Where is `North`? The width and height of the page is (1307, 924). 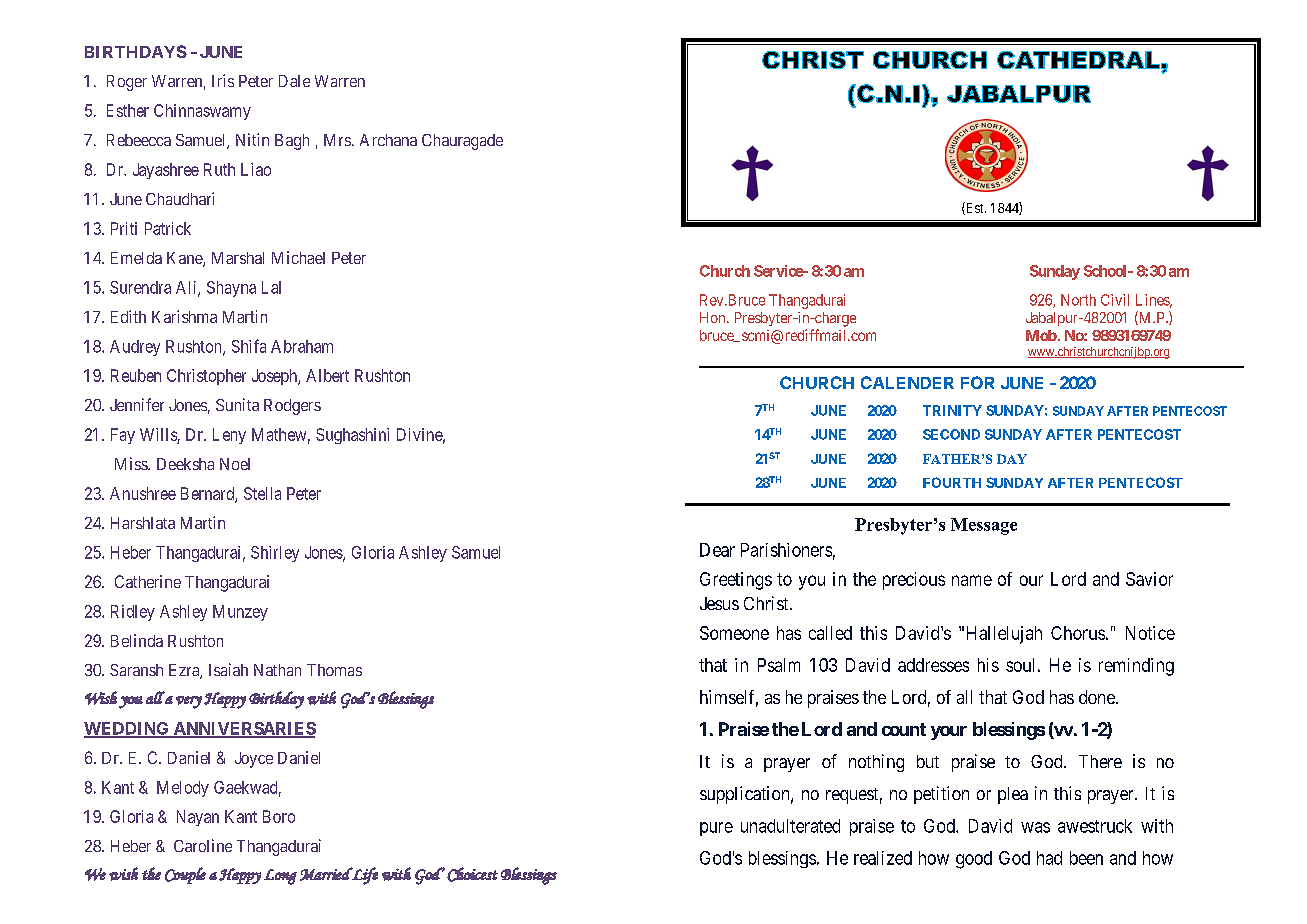
North is located at coordinates (1078, 300).
